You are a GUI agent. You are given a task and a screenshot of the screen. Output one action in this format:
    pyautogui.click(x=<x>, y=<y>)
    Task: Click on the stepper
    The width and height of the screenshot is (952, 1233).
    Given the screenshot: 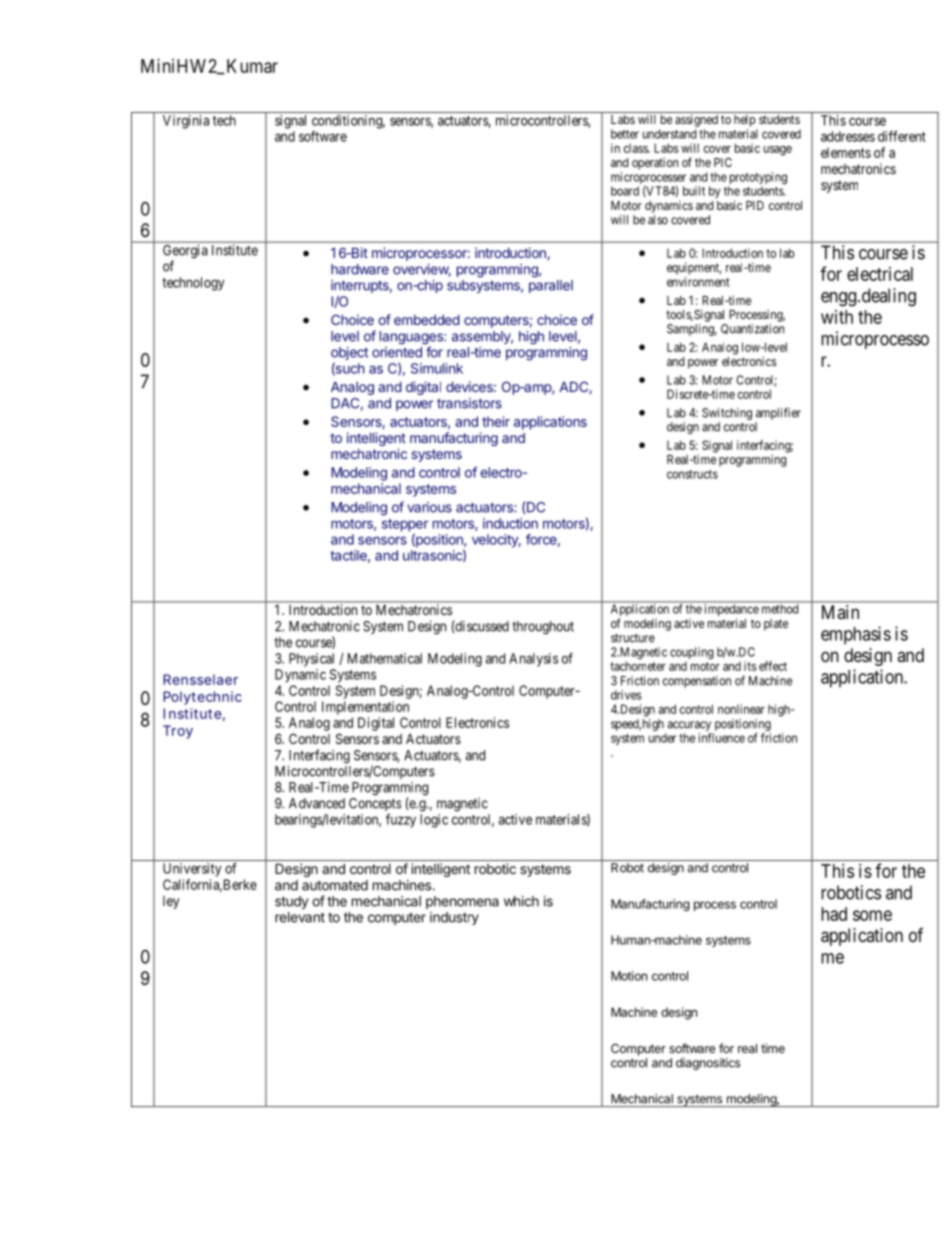 What is the action you would take?
    pyautogui.click(x=405, y=526)
